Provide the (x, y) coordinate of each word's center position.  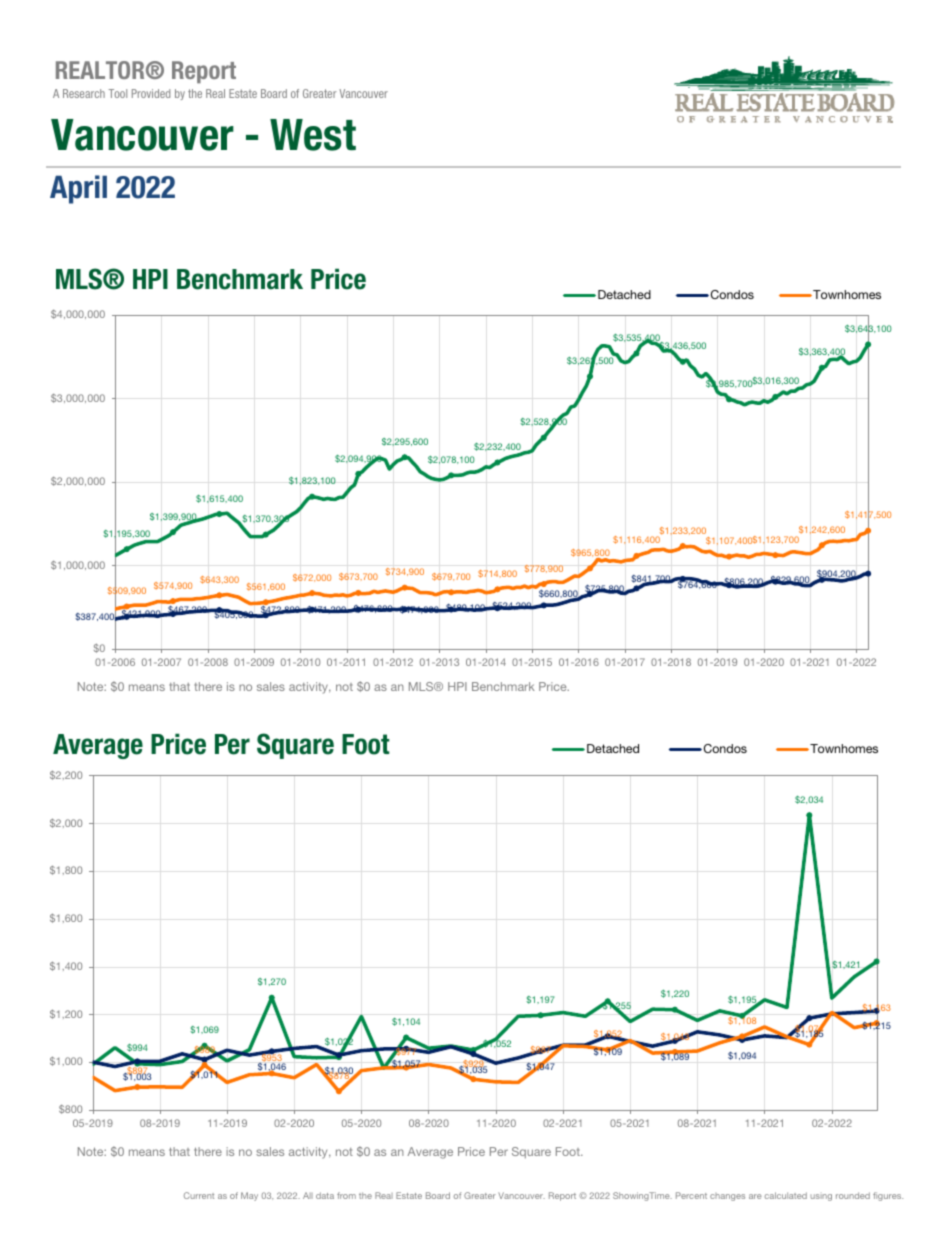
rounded (853, 1195)
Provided (151, 93)
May (249, 1196)
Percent (691, 1195)
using (821, 1197)
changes (727, 1197)
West (313, 135)
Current (199, 1195)
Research (84, 93)
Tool (118, 93)
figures (888, 1196)
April (78, 189)
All (308, 1195)
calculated (786, 1195)
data (325, 1195)
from (346, 1195)
